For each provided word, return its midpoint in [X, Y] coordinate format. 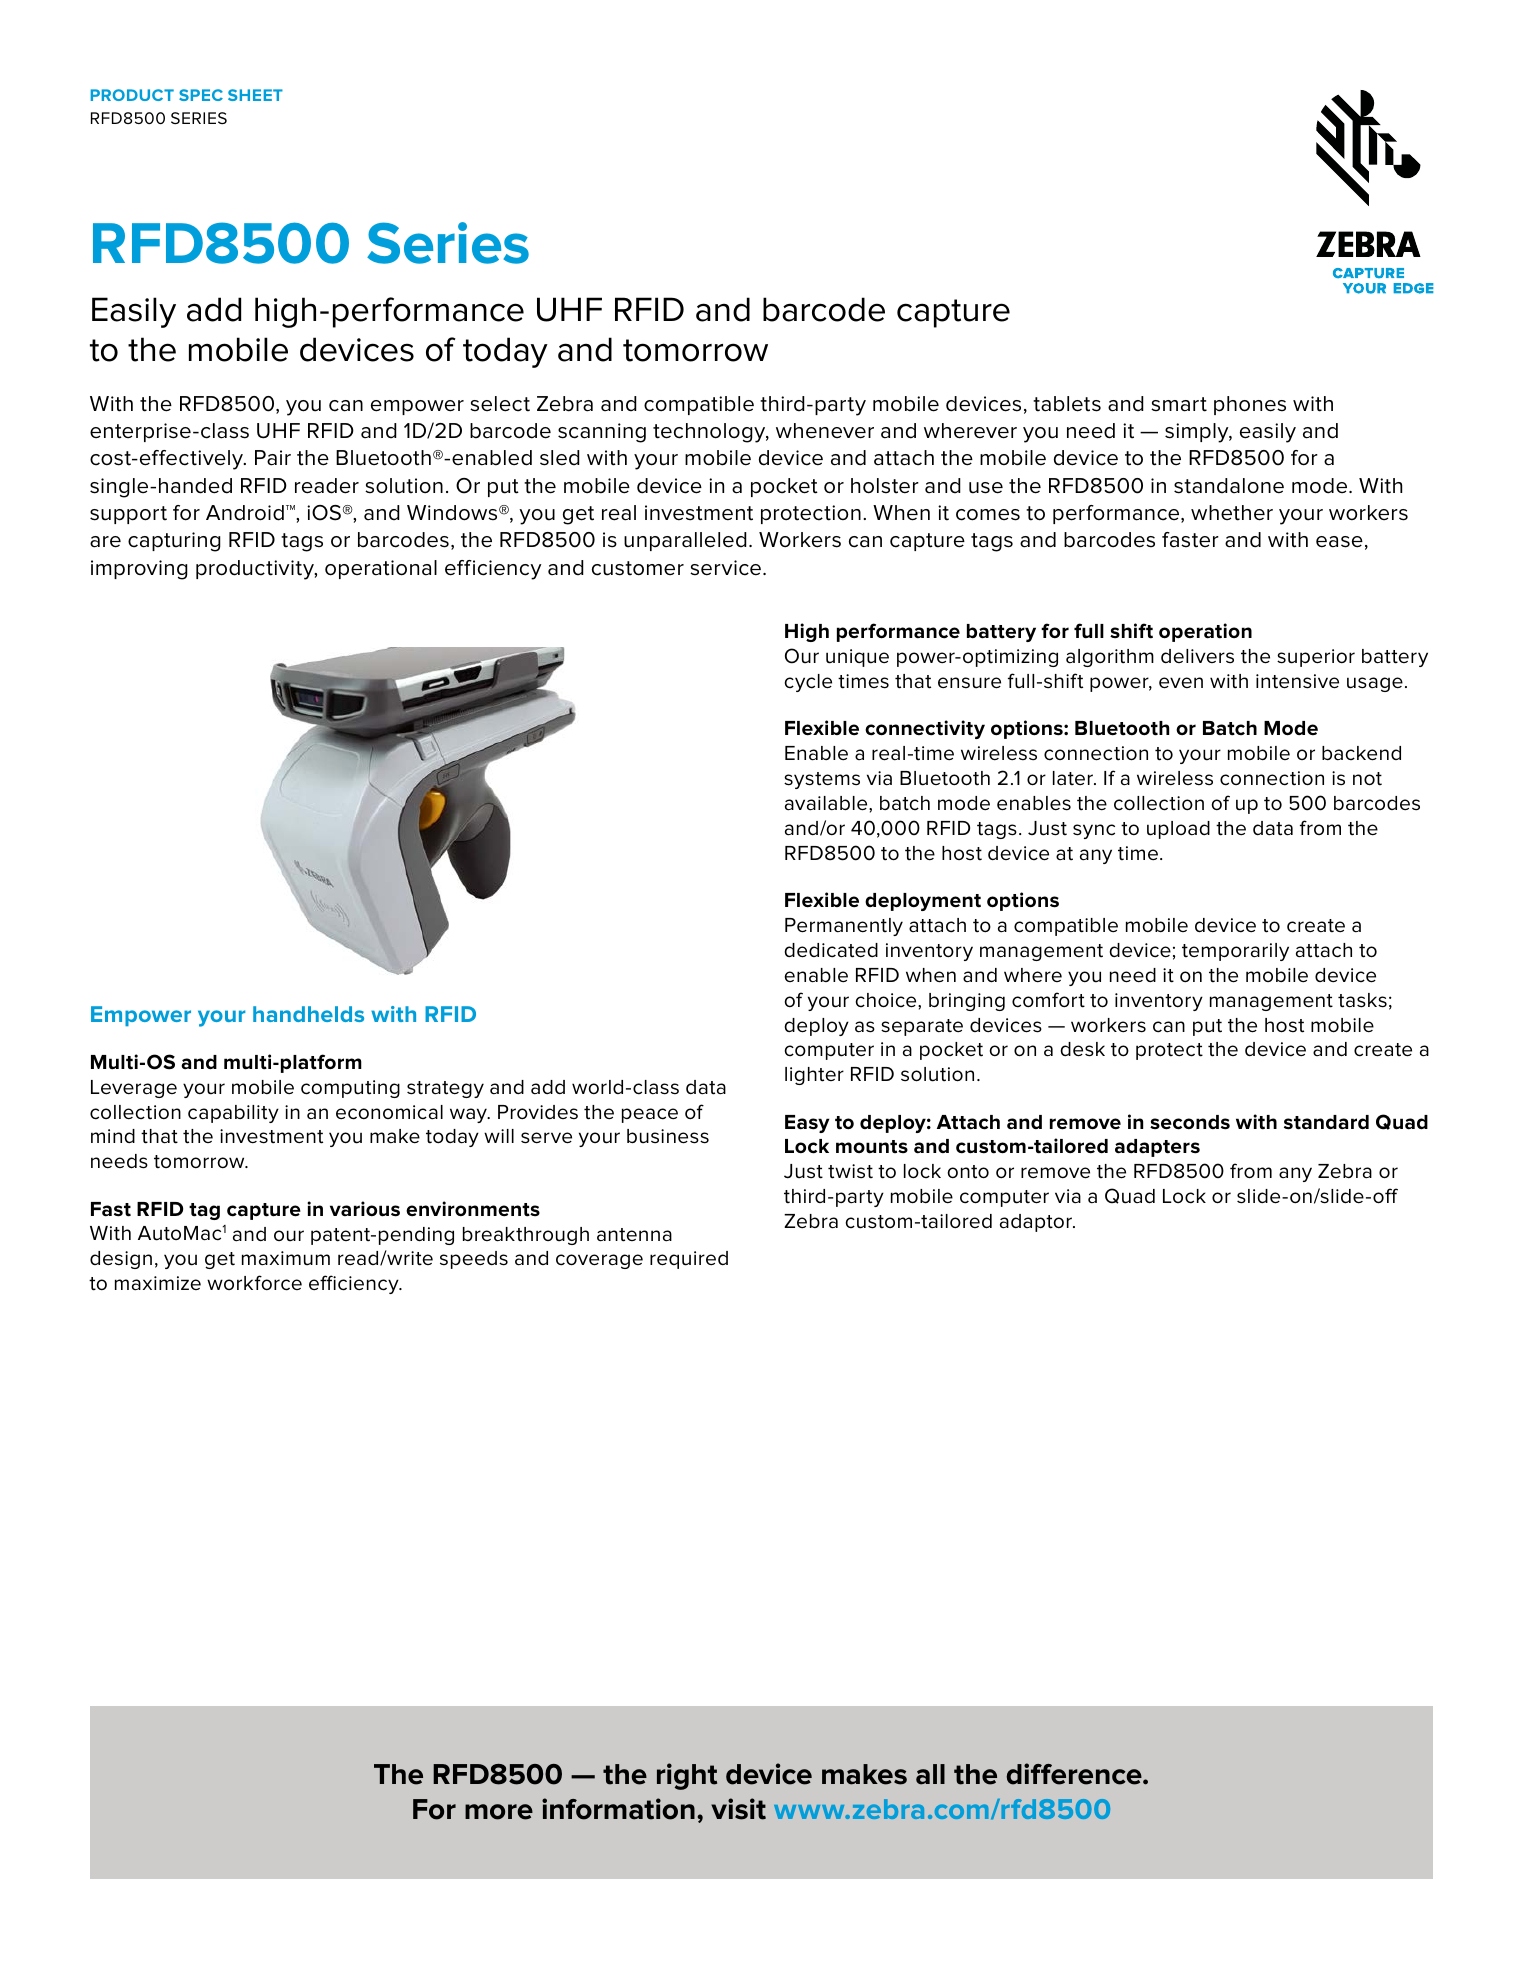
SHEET [255, 95]
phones [1250, 405]
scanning [602, 433]
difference [1075, 1774]
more [499, 1812]
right [687, 1776]
